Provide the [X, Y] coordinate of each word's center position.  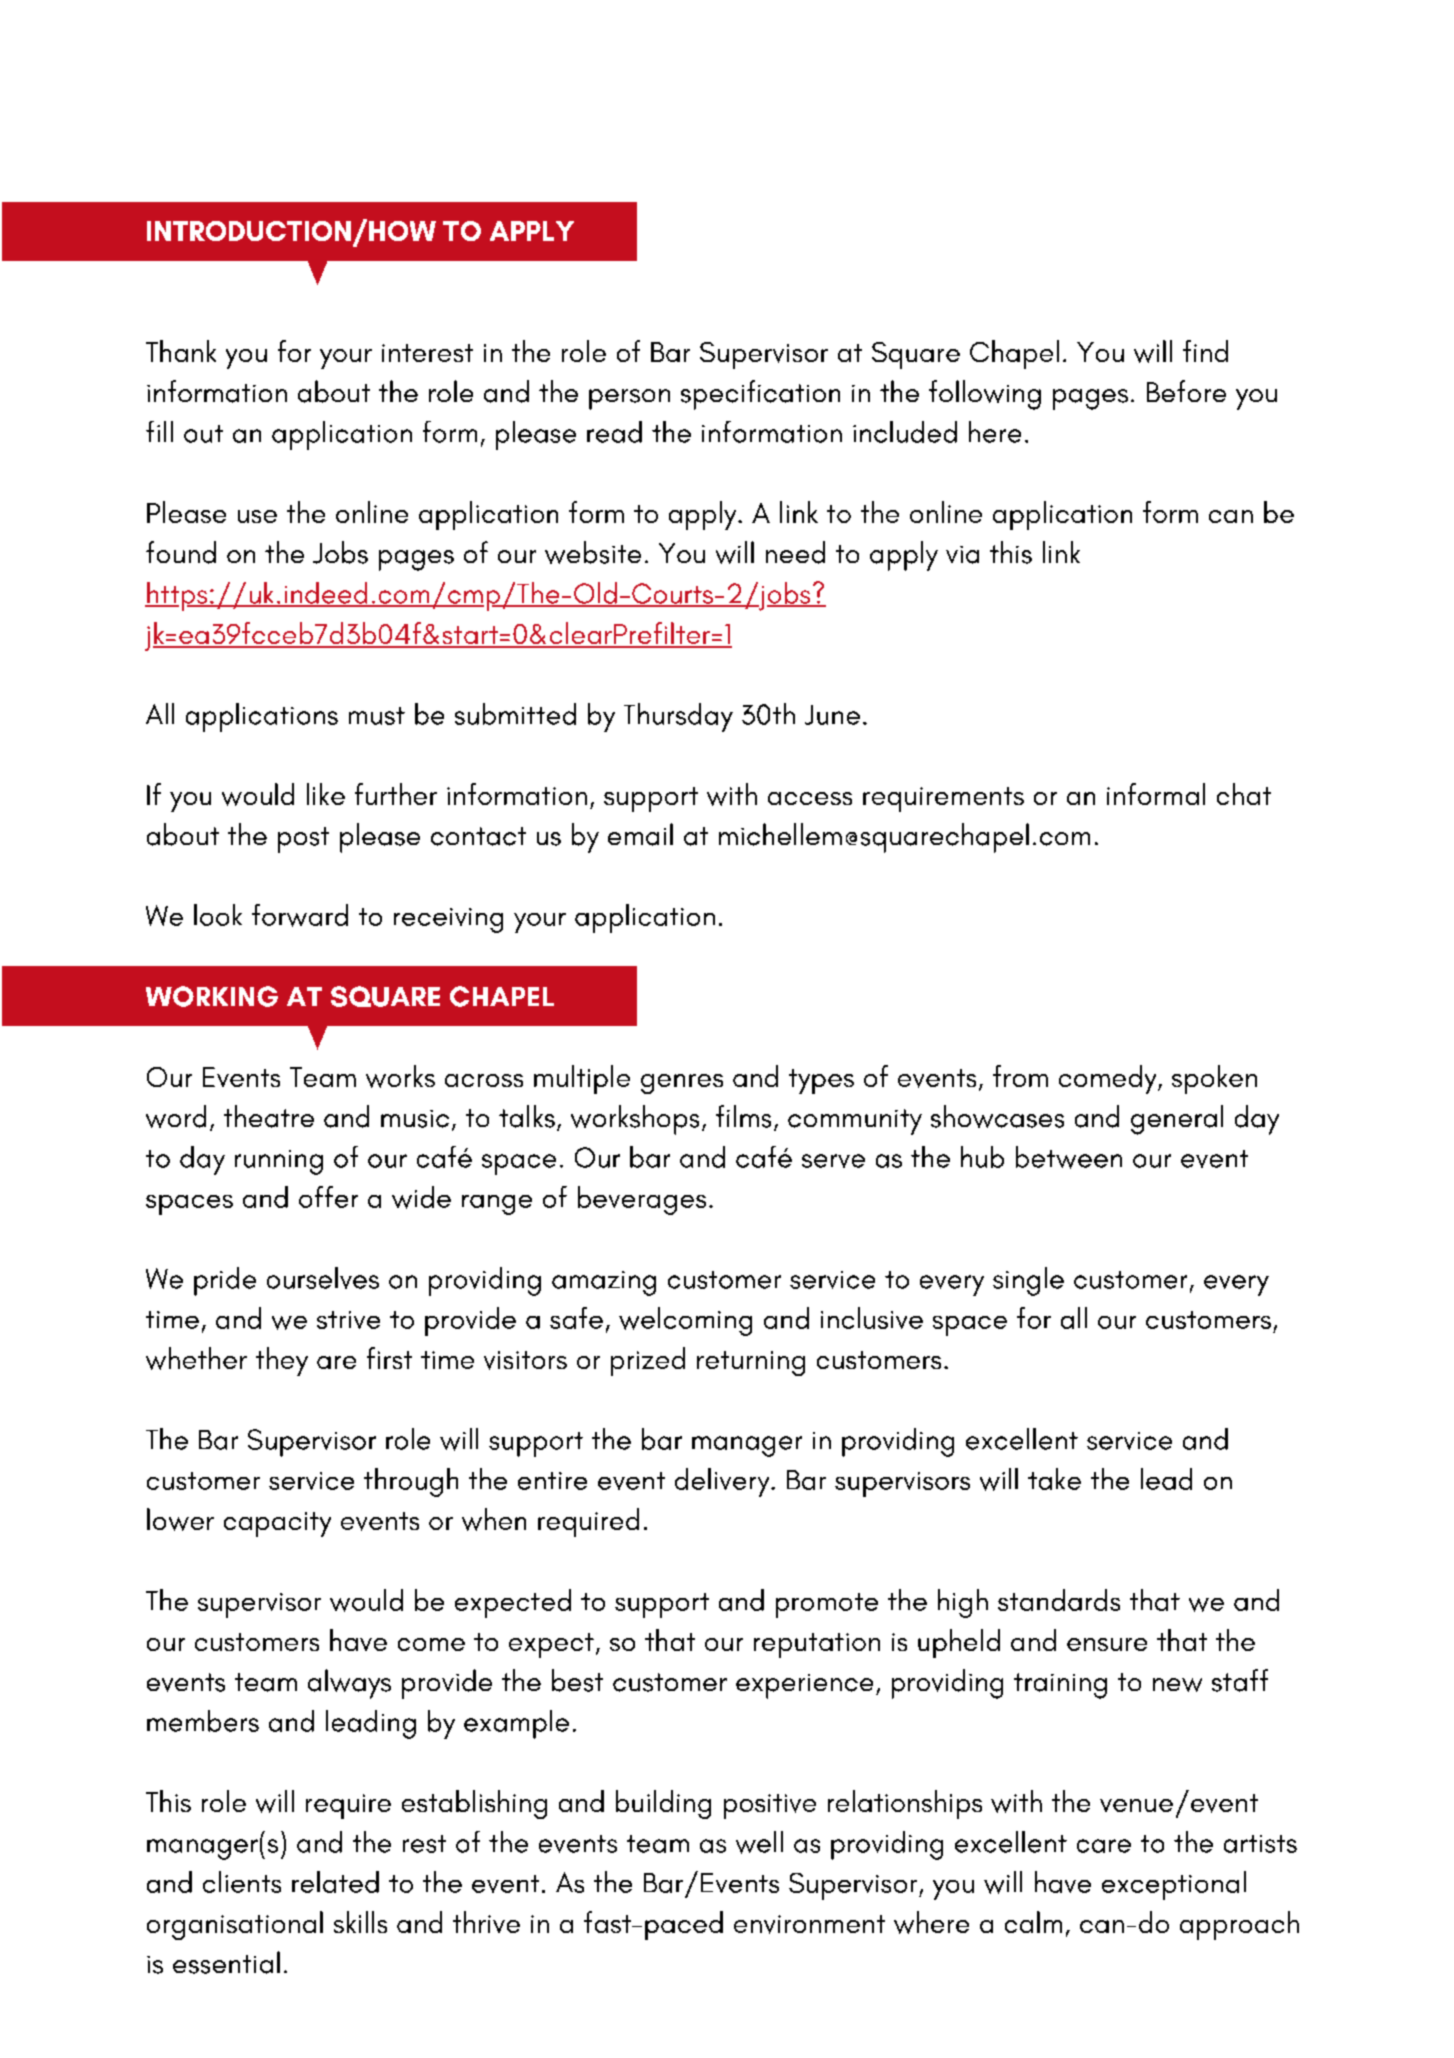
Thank [181, 351]
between [1069, 1157]
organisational [235, 1925]
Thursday [678, 717]
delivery [723, 1482]
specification [760, 395]
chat [1244, 794]
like [326, 794]
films [743, 1116]
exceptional [1174, 1885]
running [279, 1162]
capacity [277, 1524]
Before [1186, 391]
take [1054, 1479]
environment [809, 1924]
